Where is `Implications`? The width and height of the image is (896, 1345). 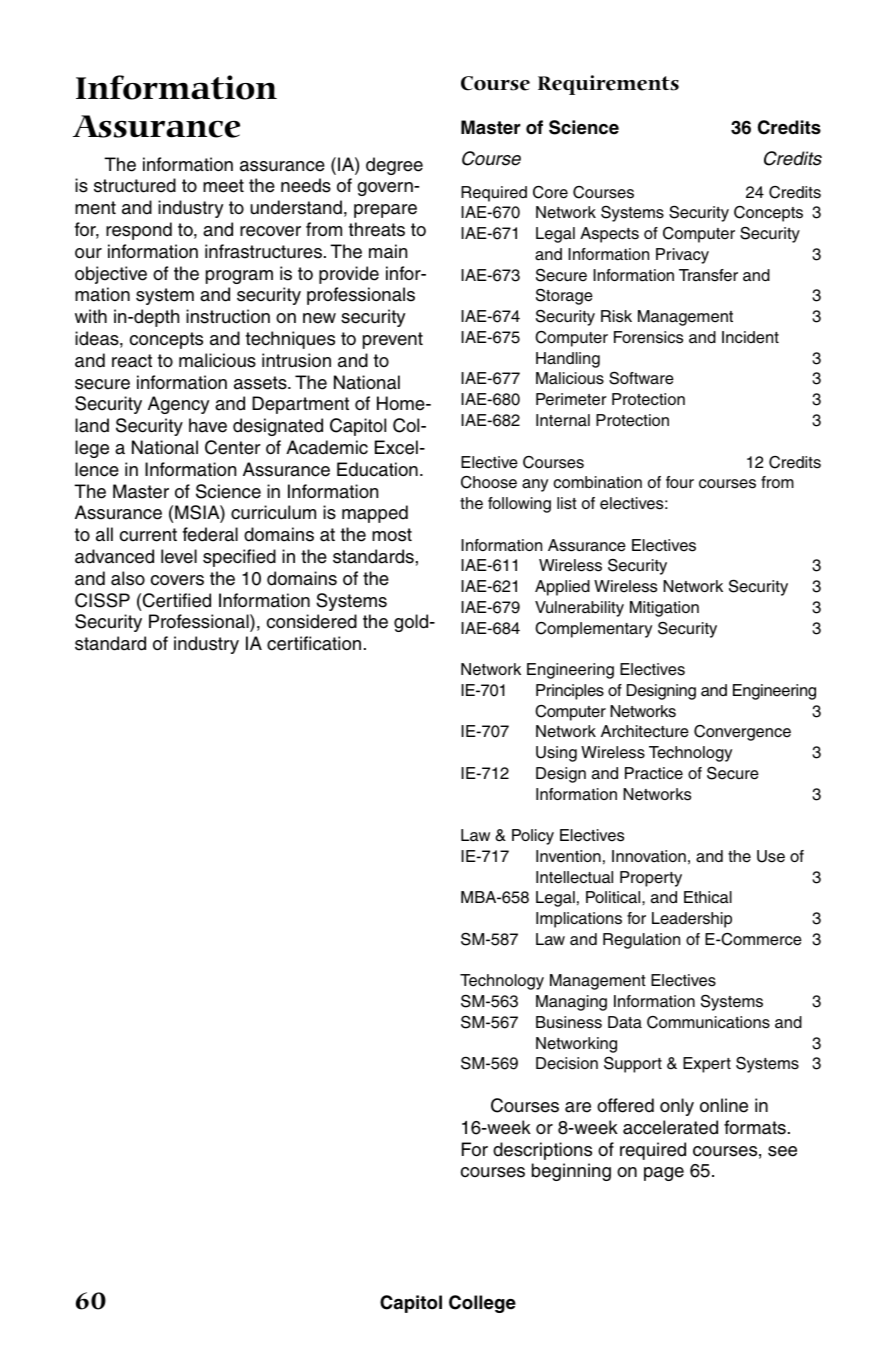 Implications is located at coordinates (579, 920).
